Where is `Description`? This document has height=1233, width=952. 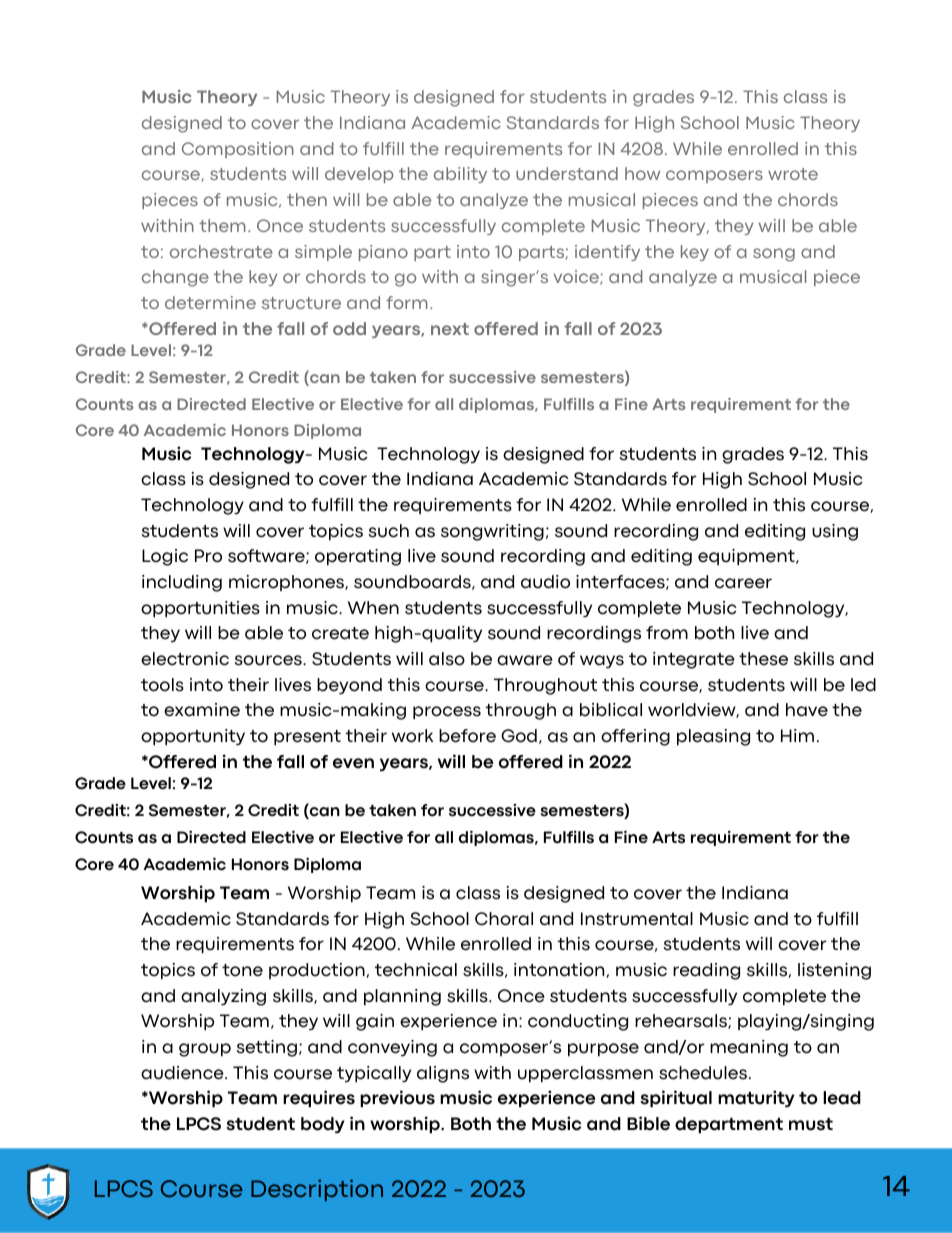 Description is located at coordinates (317, 1190).
